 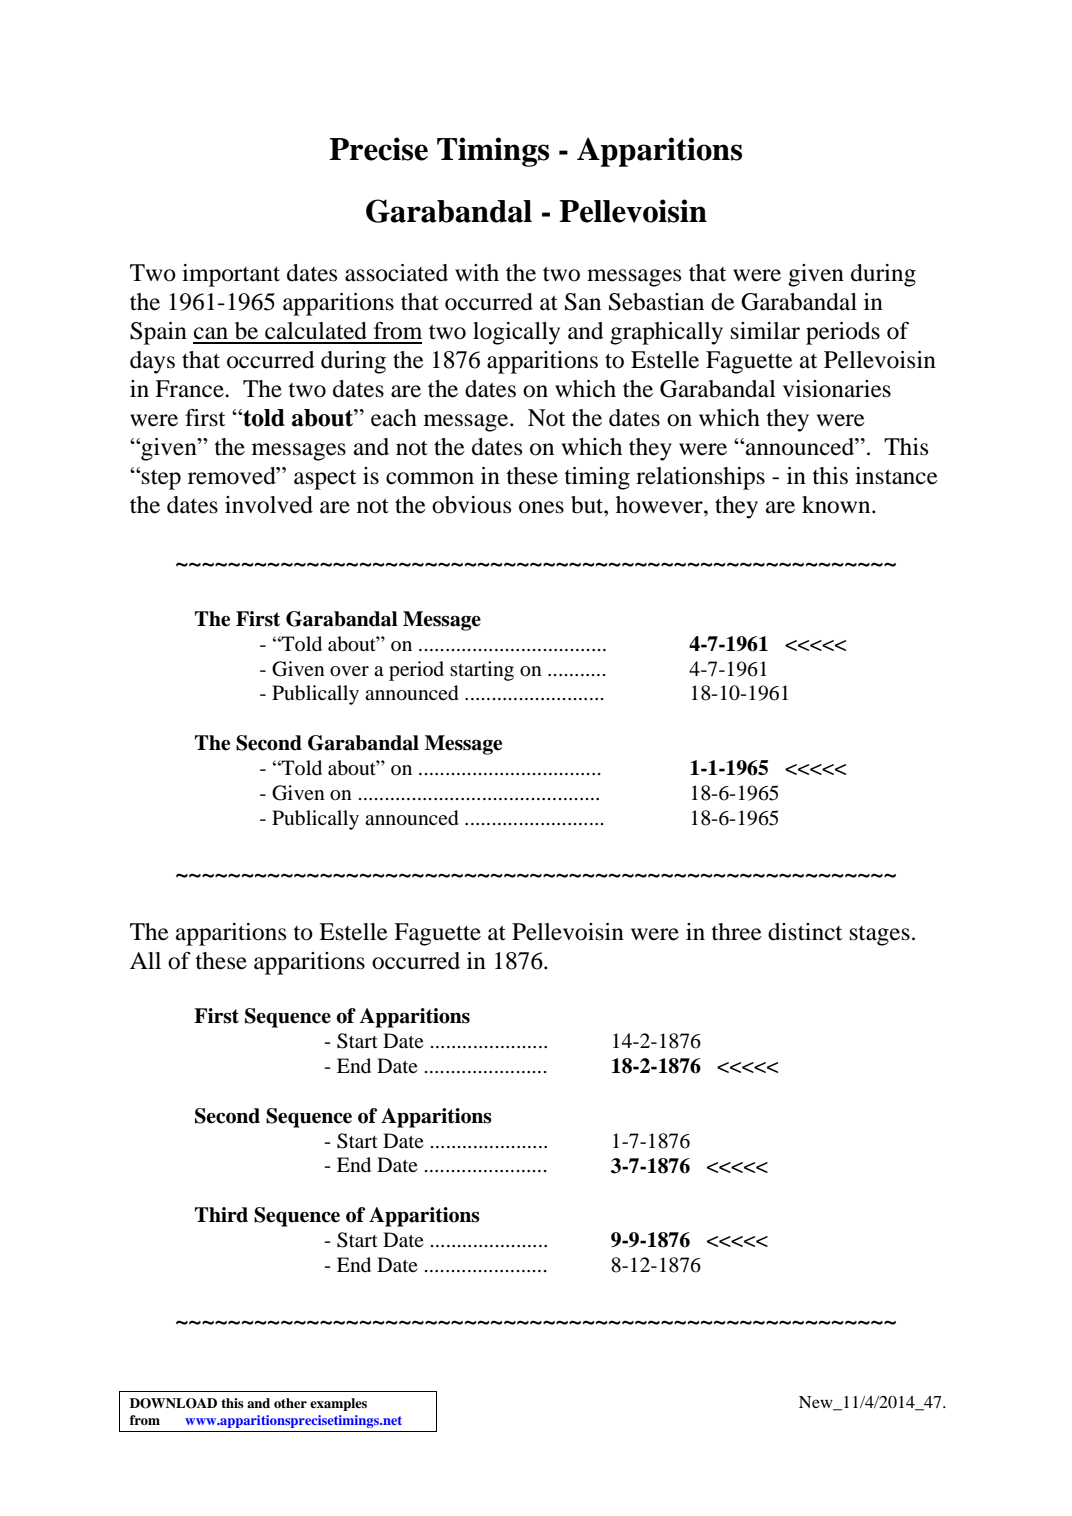 What do you see at coordinates (290, 1403) in the page?
I see `other` at bounding box center [290, 1403].
